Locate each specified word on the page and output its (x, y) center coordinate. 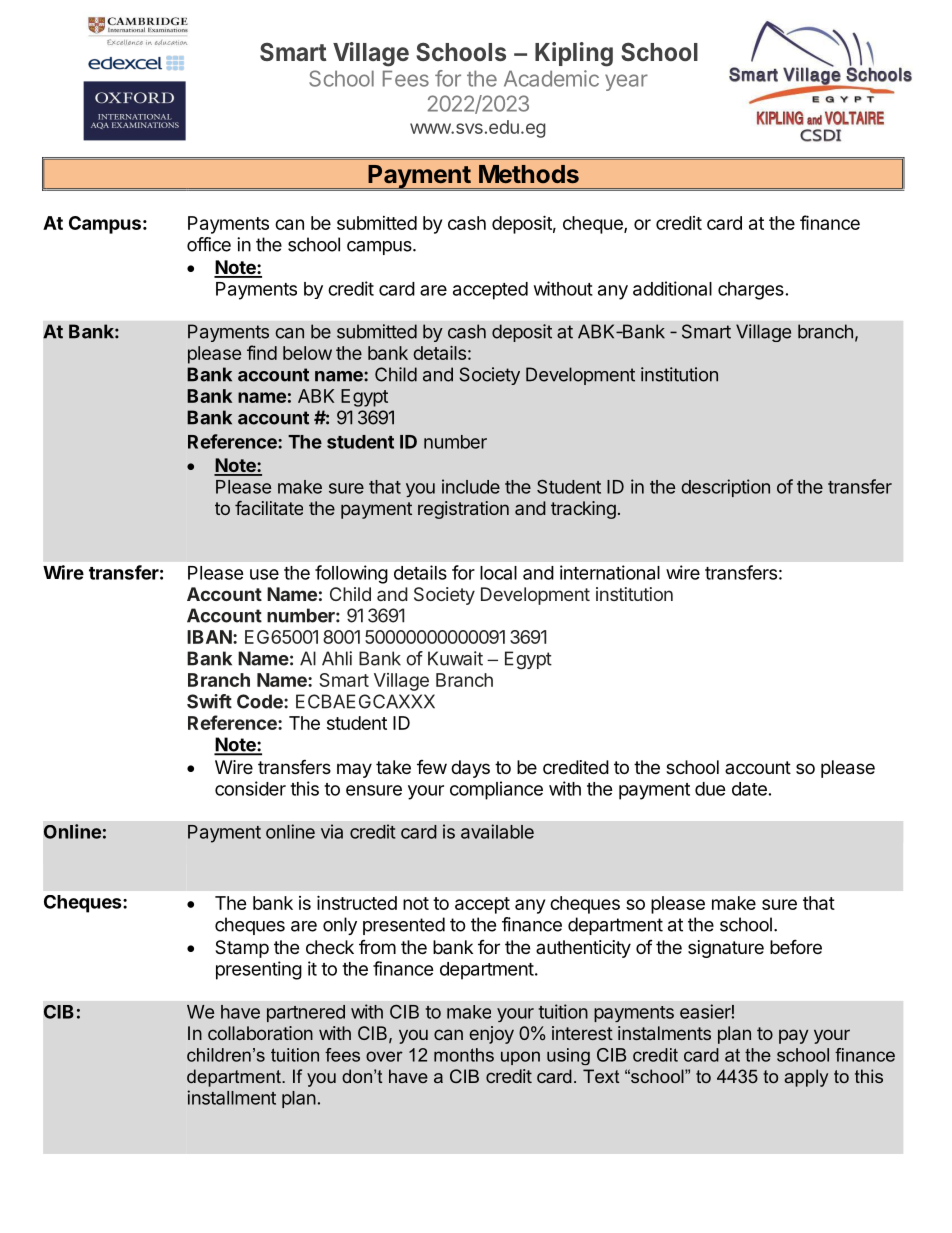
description (725, 488)
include (471, 486)
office (209, 244)
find (262, 352)
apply (806, 1078)
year (626, 82)
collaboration (260, 1033)
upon (520, 1058)
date (749, 789)
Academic (551, 78)
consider (250, 788)
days (470, 769)
